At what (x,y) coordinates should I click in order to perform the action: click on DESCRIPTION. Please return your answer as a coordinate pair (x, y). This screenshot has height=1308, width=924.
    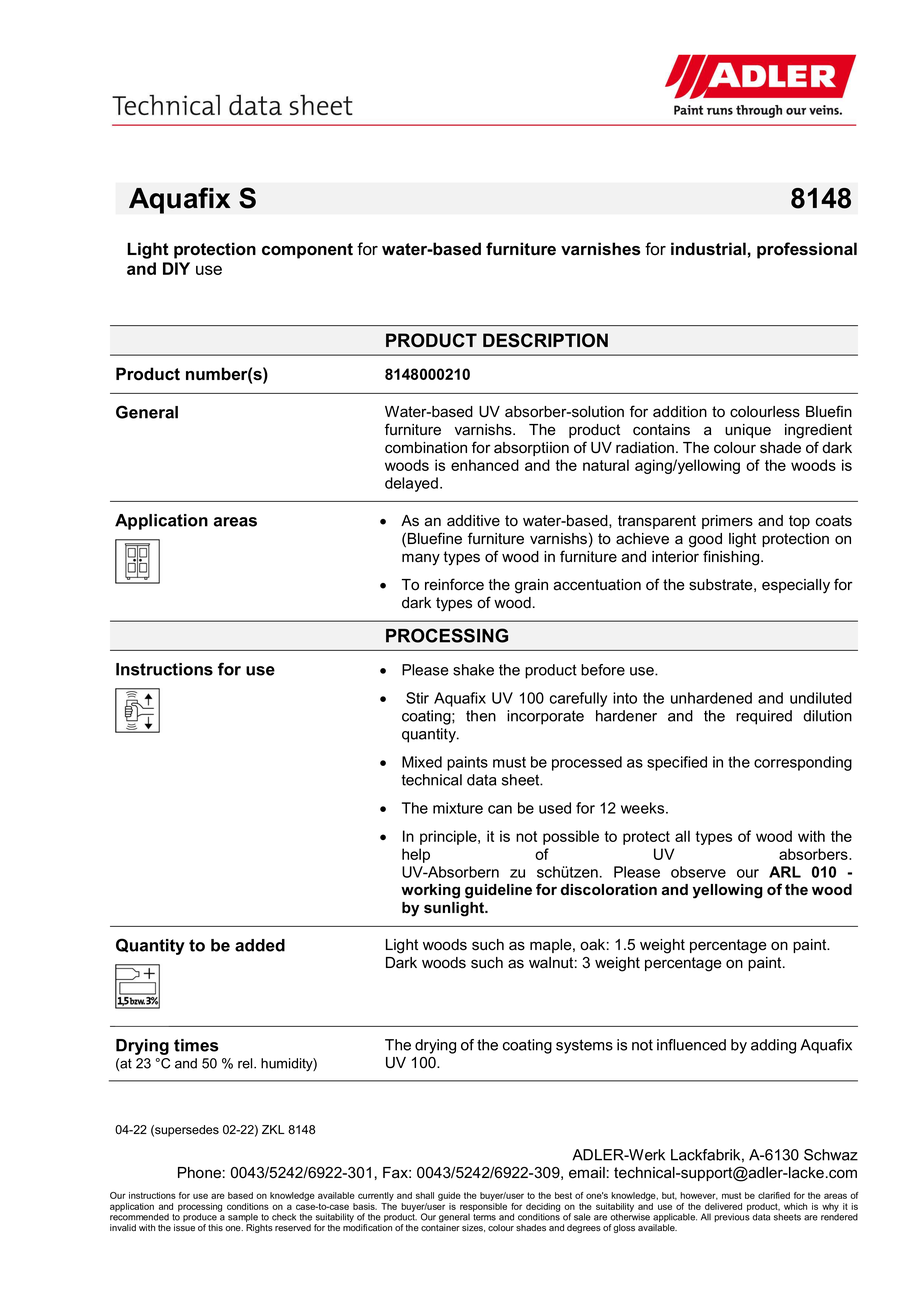
    Looking at the image, I should click on (545, 340).
